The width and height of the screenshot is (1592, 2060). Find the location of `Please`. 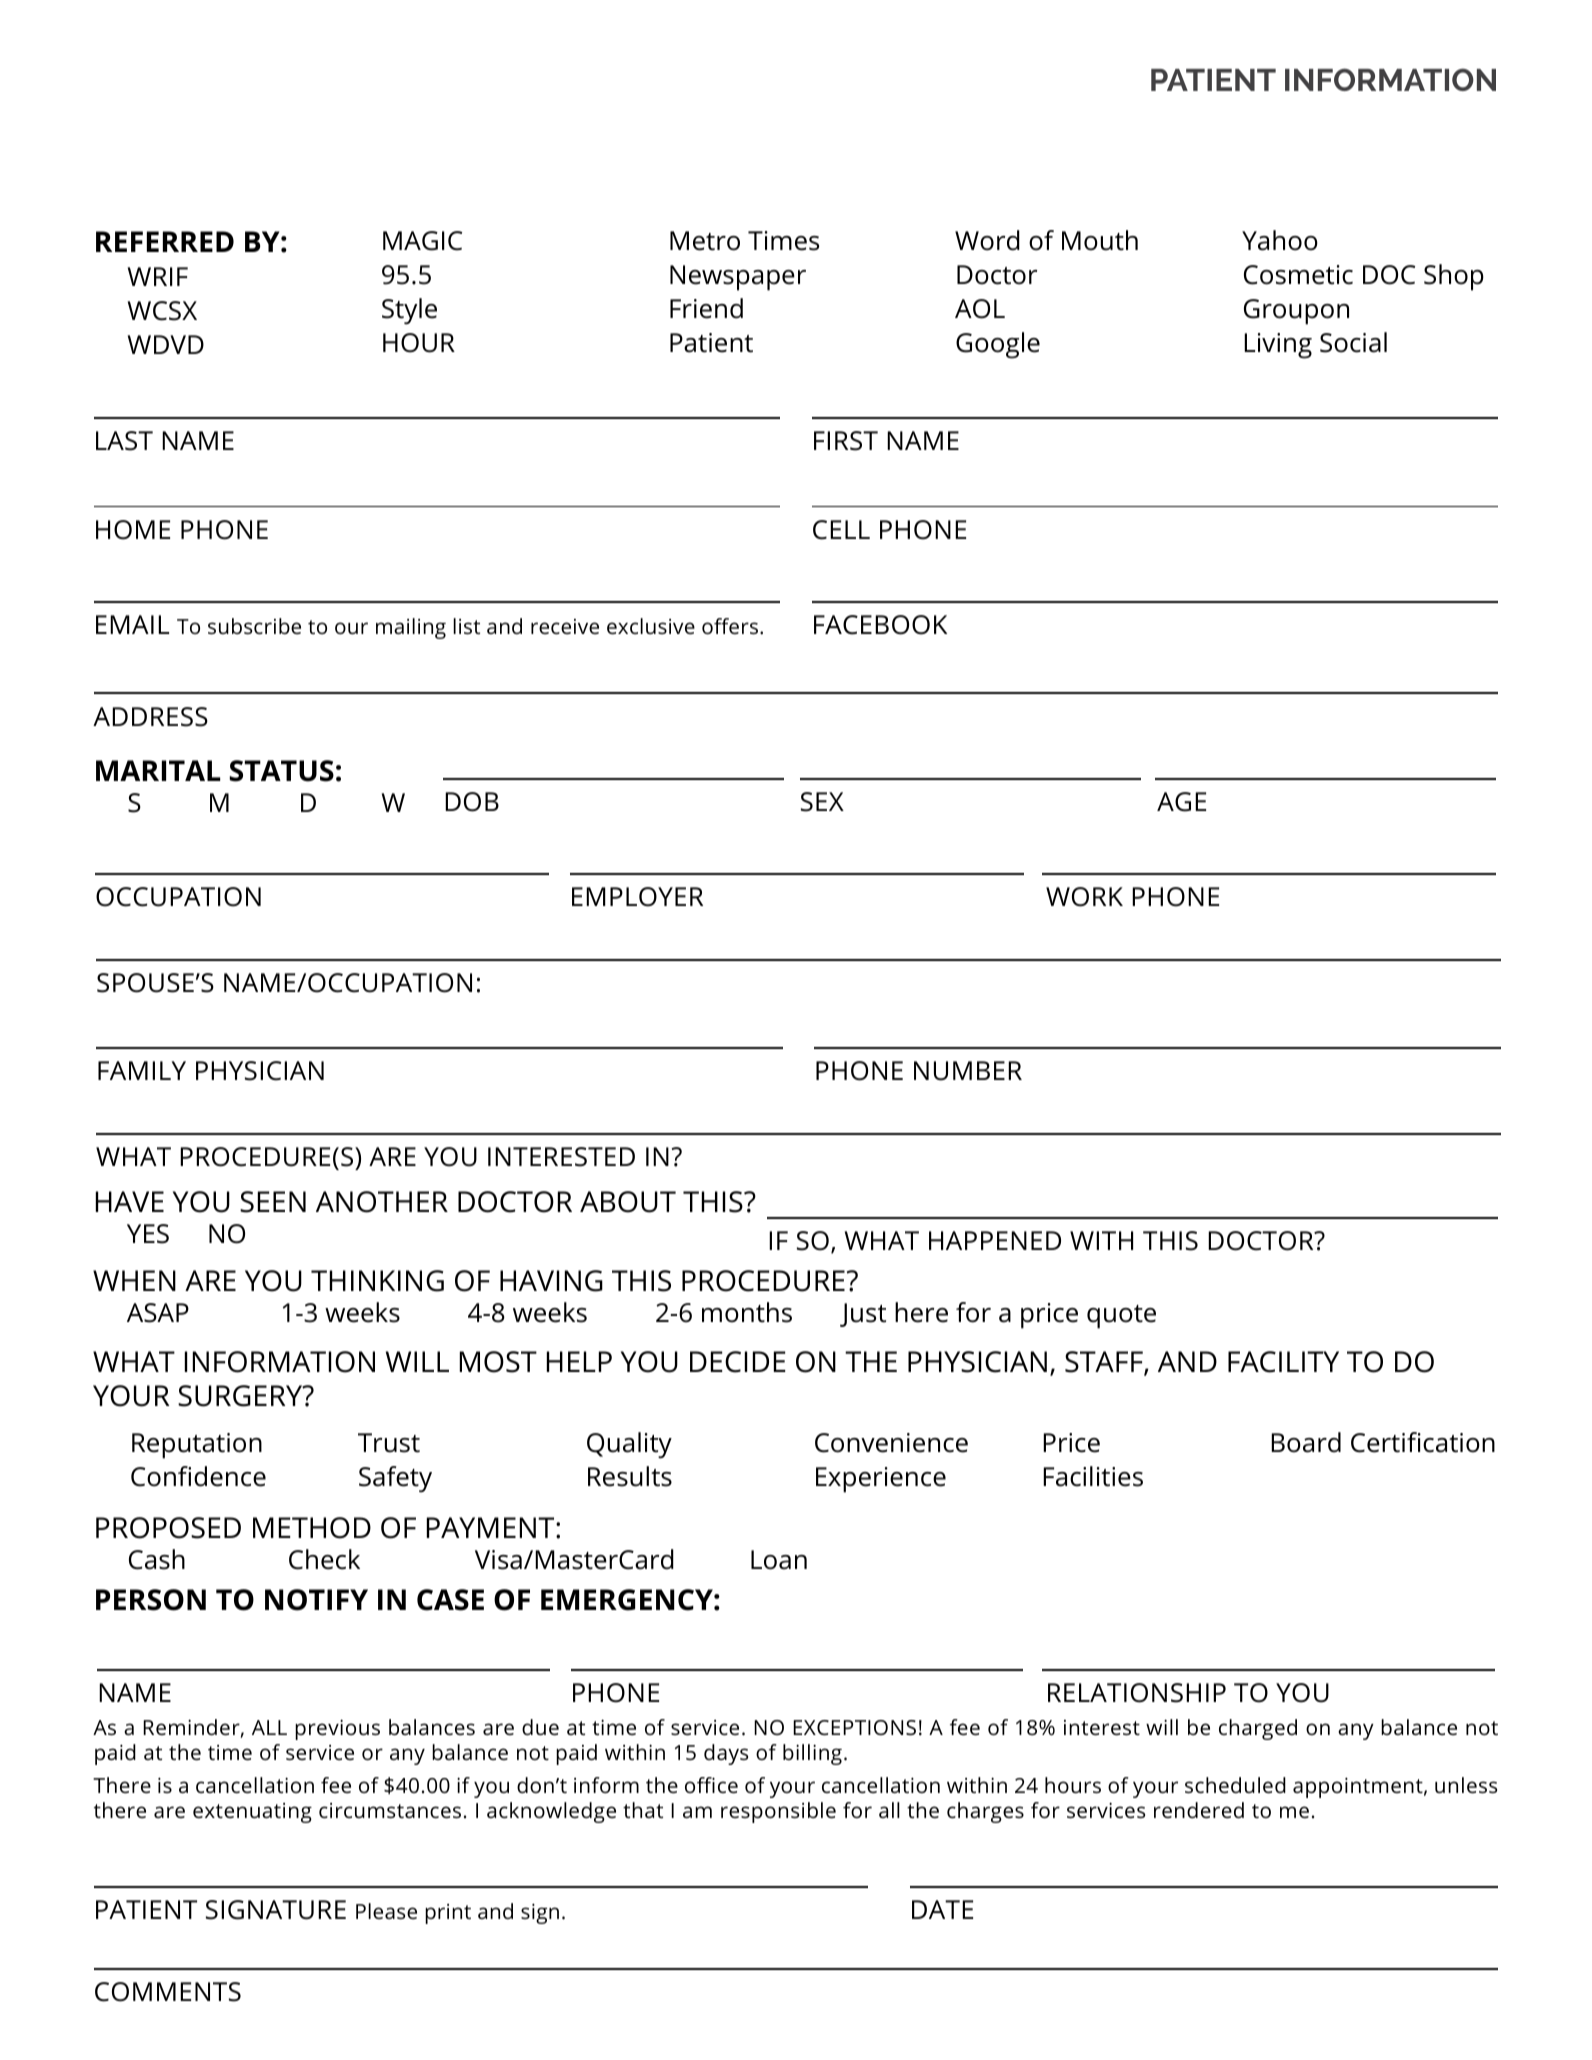

Please is located at coordinates (386, 1911).
